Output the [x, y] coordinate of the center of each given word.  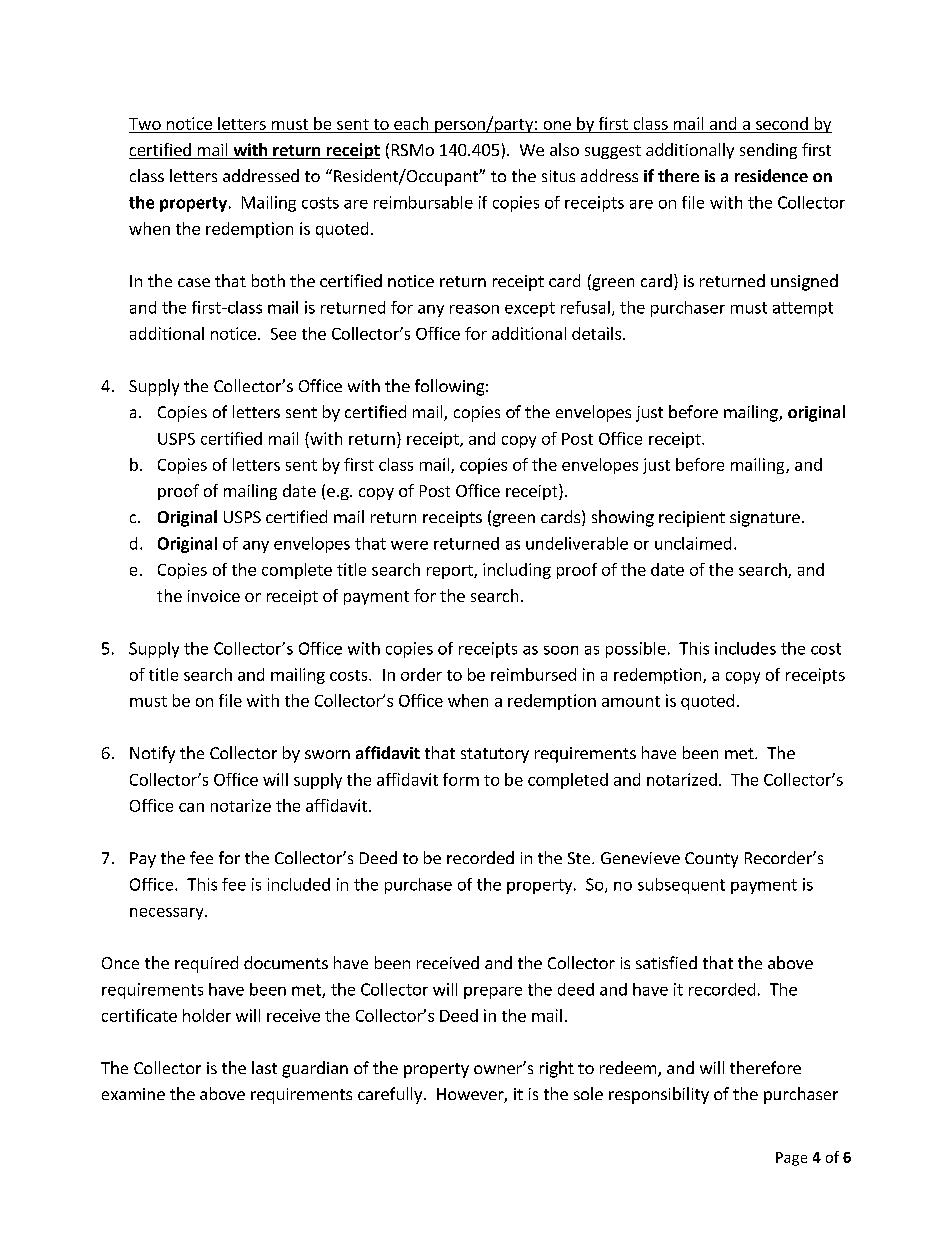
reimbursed [533, 674]
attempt [803, 309]
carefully [391, 1095]
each [411, 123]
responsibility [659, 1095]
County [711, 860]
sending [768, 151]
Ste [580, 858]
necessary [168, 914]
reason [474, 309]
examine [133, 1094]
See [283, 334]
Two [145, 124]
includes [745, 648]
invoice [214, 596]
